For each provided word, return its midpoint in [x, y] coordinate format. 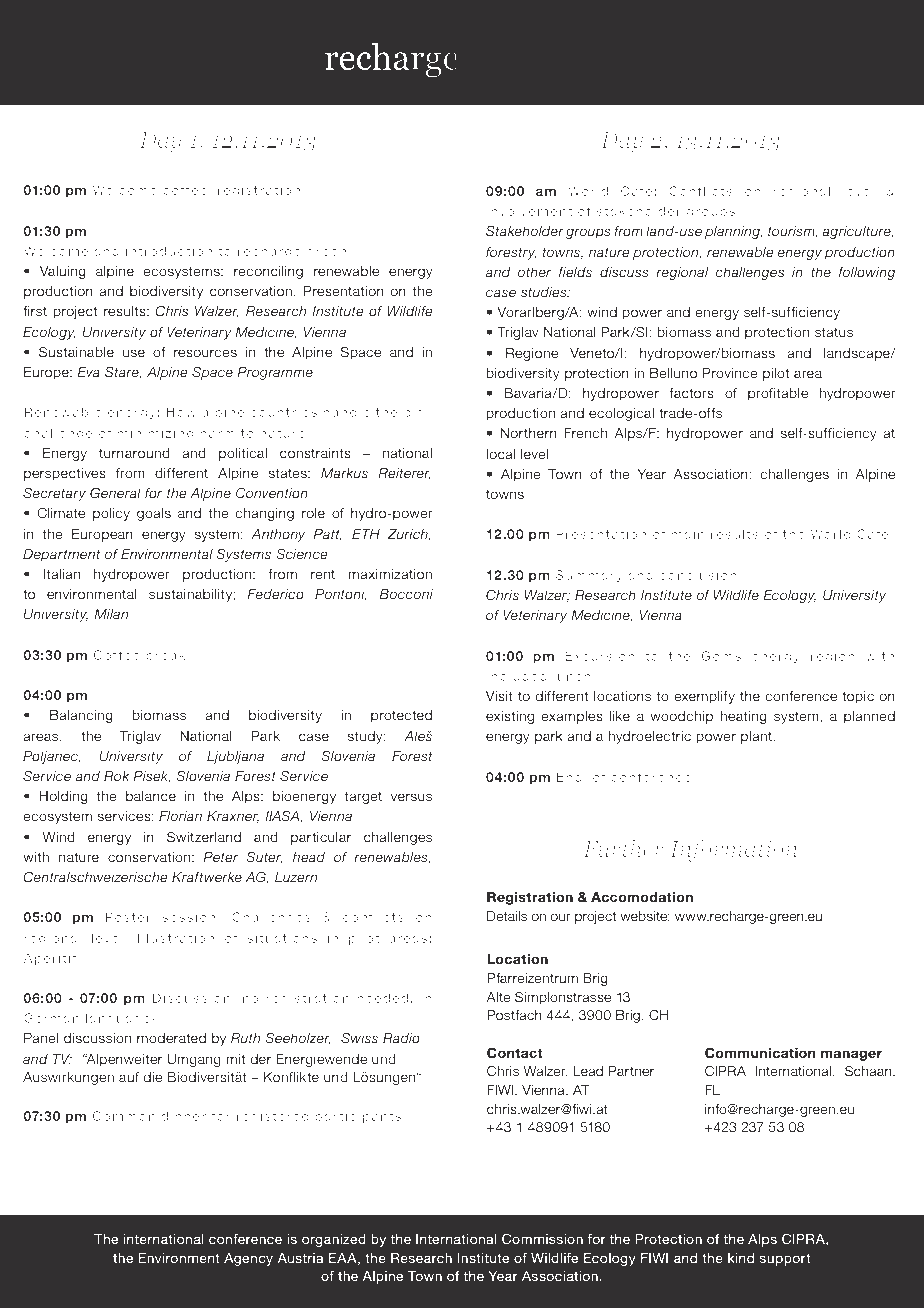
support [785, 1259]
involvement [529, 211]
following [867, 273]
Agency [248, 1259]
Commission [542, 1239]
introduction [169, 251]
